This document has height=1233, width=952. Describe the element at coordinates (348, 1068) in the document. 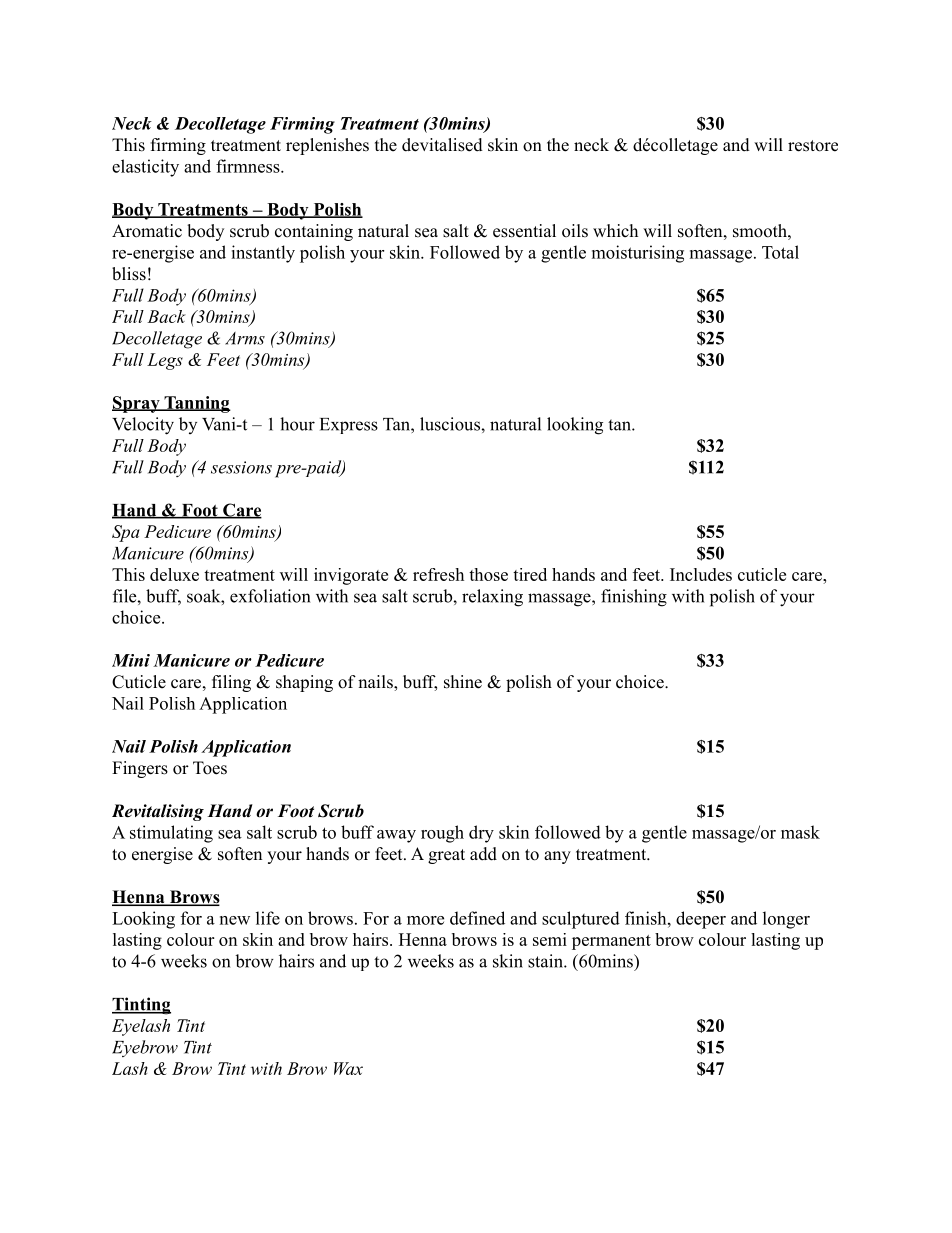

I see `Wax` at that location.
